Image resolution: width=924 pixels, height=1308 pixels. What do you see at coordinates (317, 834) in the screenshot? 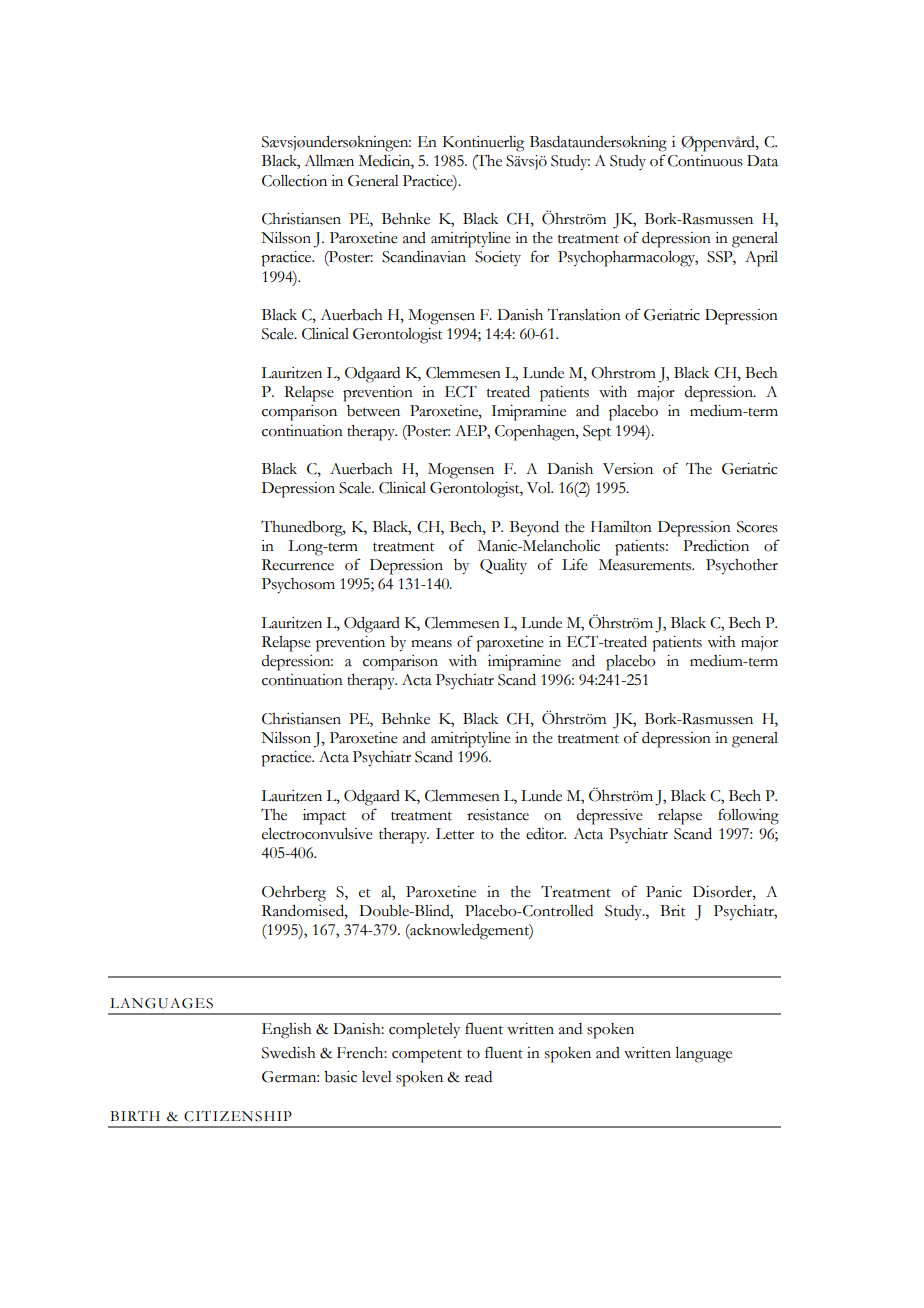
I see `electroconvulsive` at bounding box center [317, 834].
